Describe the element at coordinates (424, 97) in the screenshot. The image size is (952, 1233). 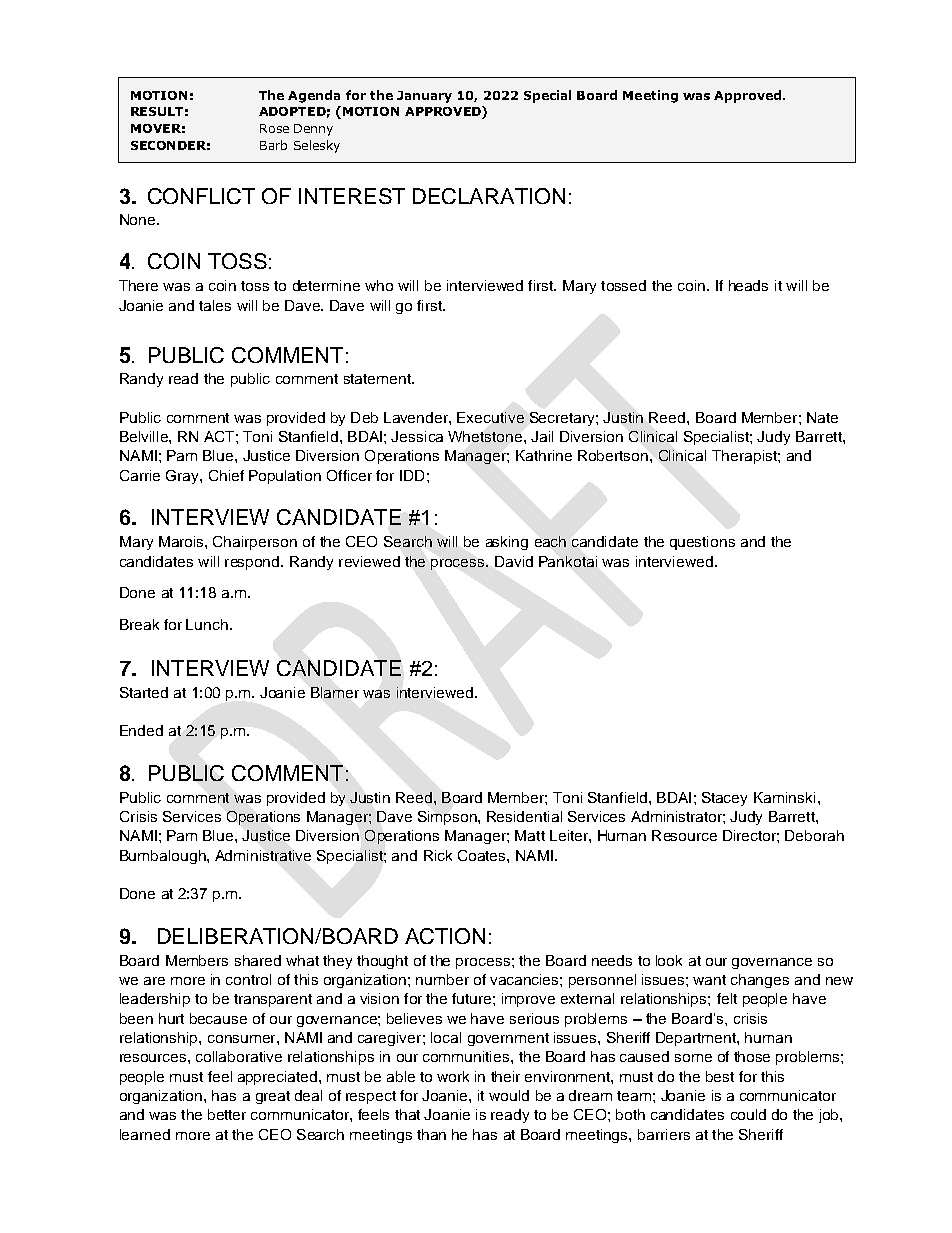
I see `January` at that location.
